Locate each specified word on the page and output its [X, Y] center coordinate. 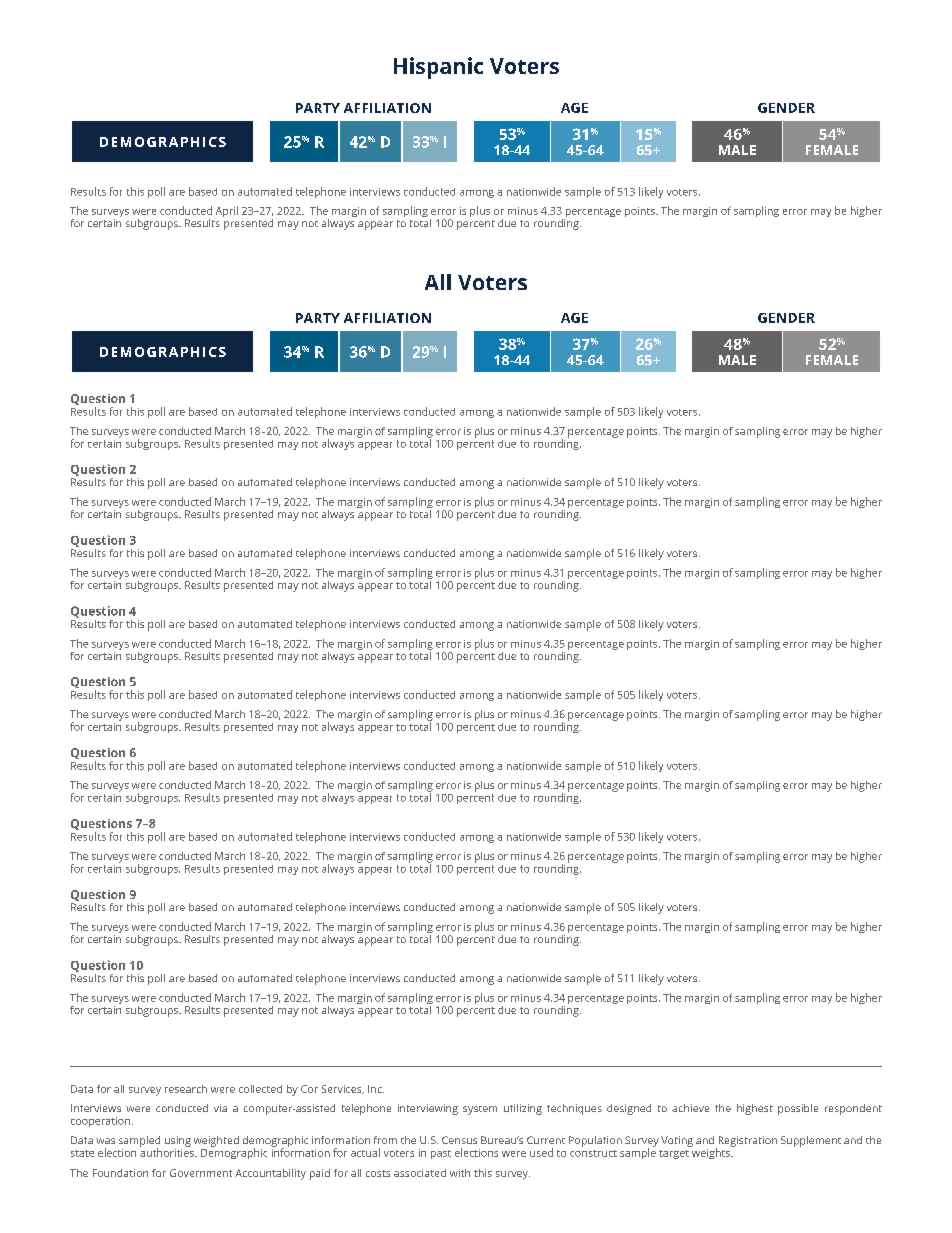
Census [459, 1140]
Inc [376, 1089]
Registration [746, 1142]
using [178, 1141]
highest [755, 1109]
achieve [690, 1108]
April [227, 211]
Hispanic [438, 68]
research [186, 1089]
